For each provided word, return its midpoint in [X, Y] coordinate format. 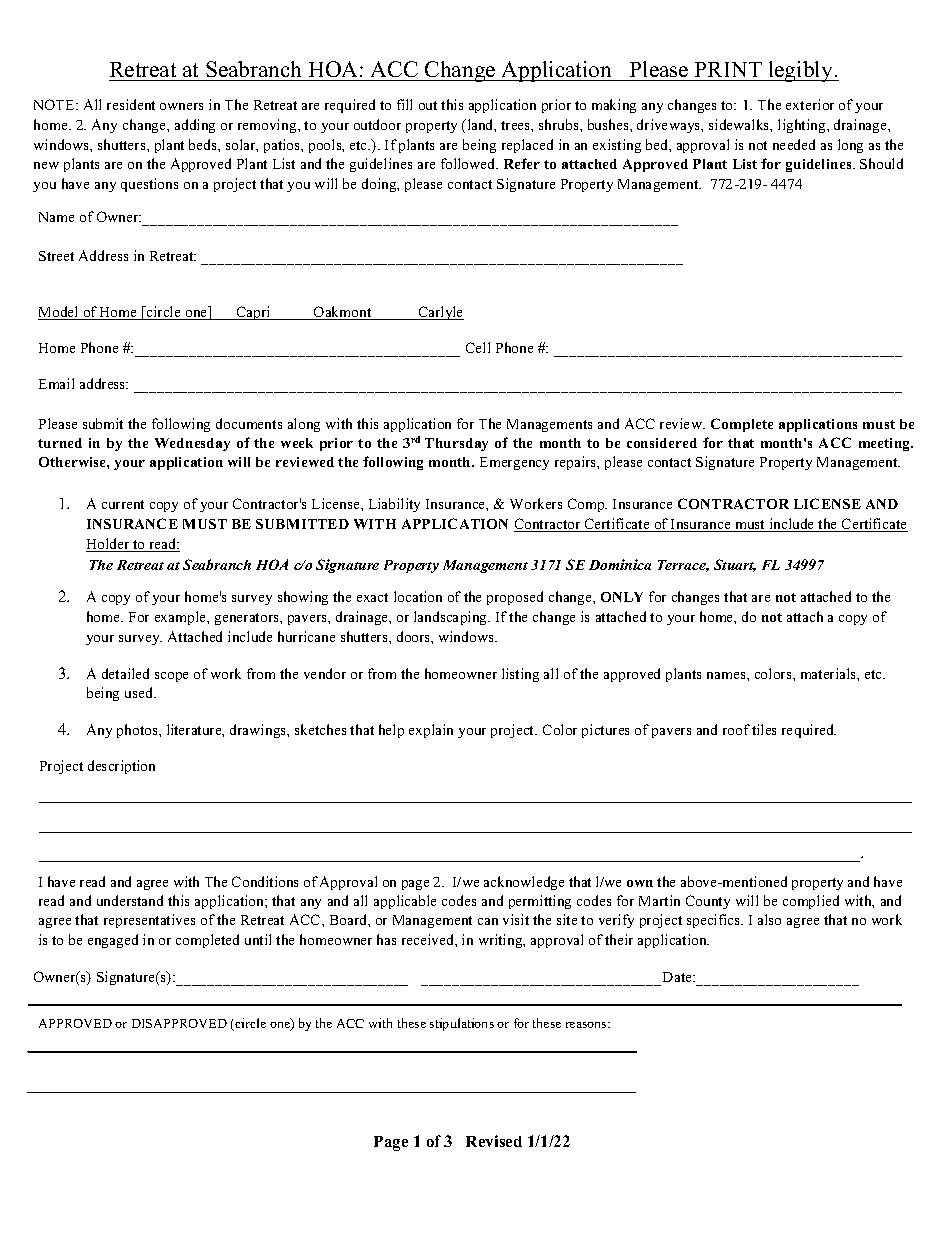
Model [59, 313]
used [140, 692]
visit [516, 919]
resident [131, 104]
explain [431, 731]
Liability [394, 505]
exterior [810, 104]
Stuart [735, 565]
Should [881, 163]
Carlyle [440, 313]
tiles [764, 729]
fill [404, 104]
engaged [113, 941]
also [769, 919]
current [123, 504]
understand [130, 900]
